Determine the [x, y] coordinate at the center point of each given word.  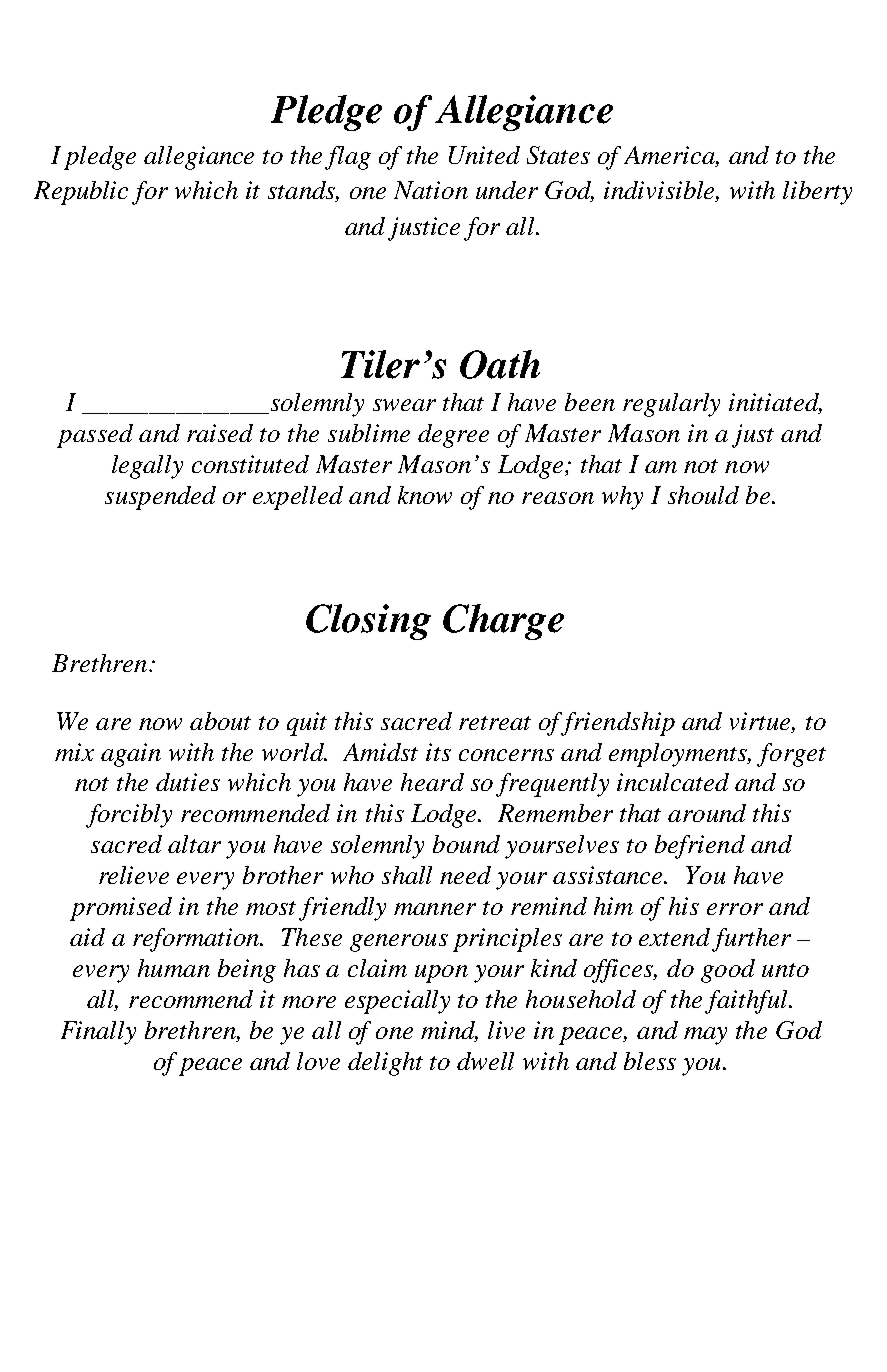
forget [791, 755]
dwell [485, 1061]
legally [147, 467]
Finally [98, 1033]
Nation [431, 190]
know [425, 495]
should [703, 495]
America [670, 155]
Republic [81, 193]
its [438, 752]
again [131, 755]
